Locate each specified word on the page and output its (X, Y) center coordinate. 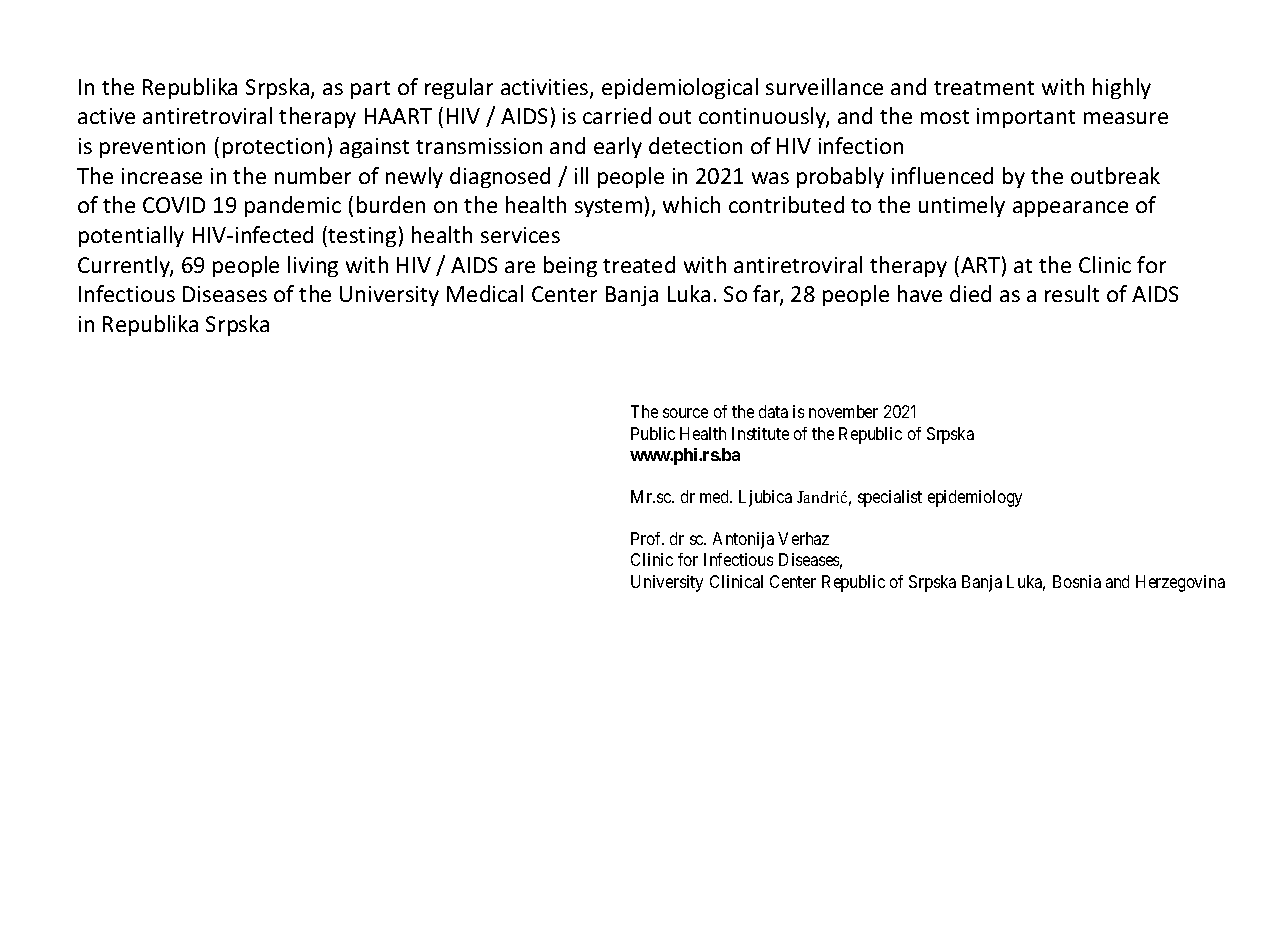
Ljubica (765, 498)
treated (639, 264)
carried (617, 115)
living (313, 266)
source (685, 413)
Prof (647, 538)
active (106, 116)
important (1026, 118)
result (1072, 293)
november (843, 411)
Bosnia (1077, 581)
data (773, 411)
